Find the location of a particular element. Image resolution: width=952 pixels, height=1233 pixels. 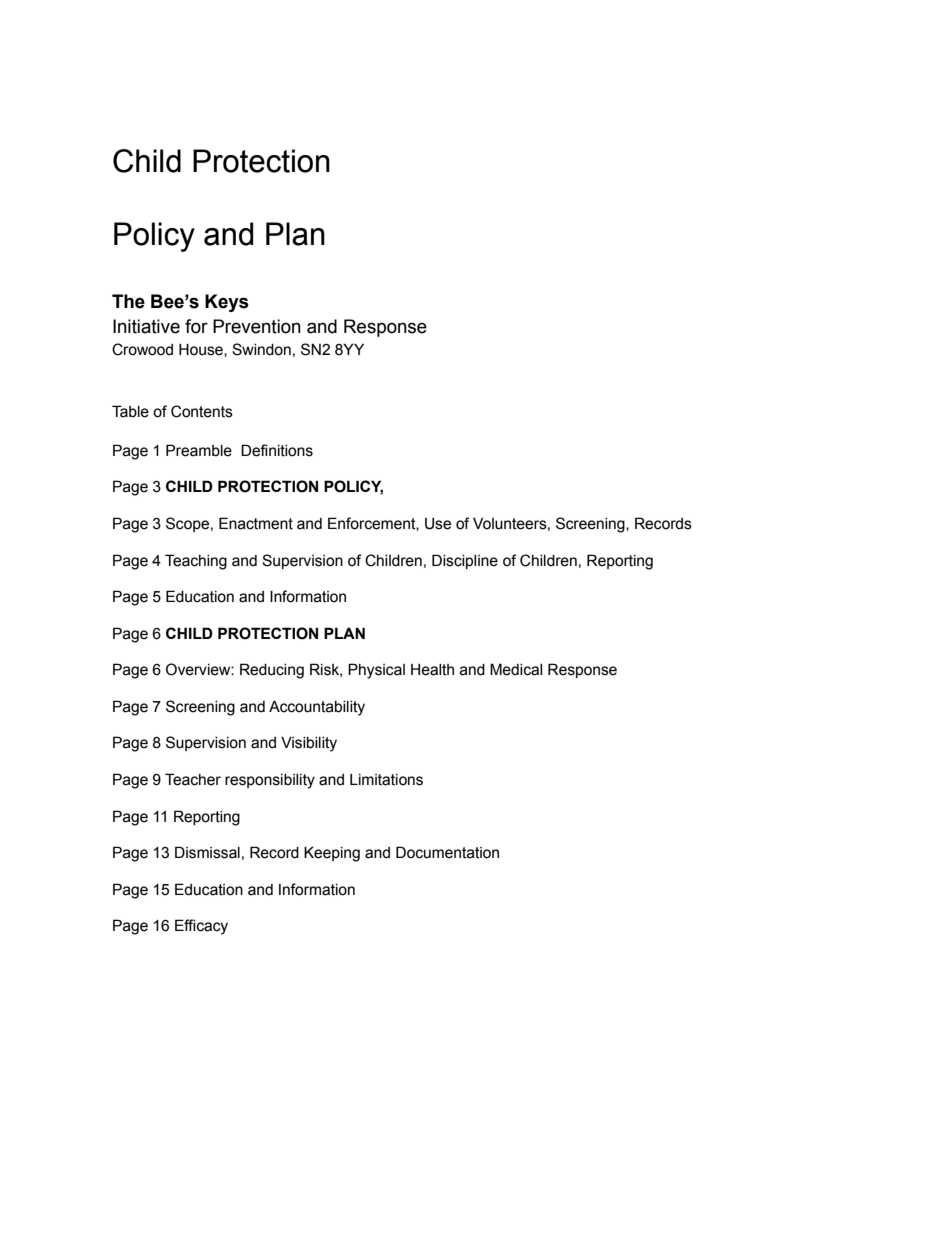

Swindon is located at coordinates (261, 349).
